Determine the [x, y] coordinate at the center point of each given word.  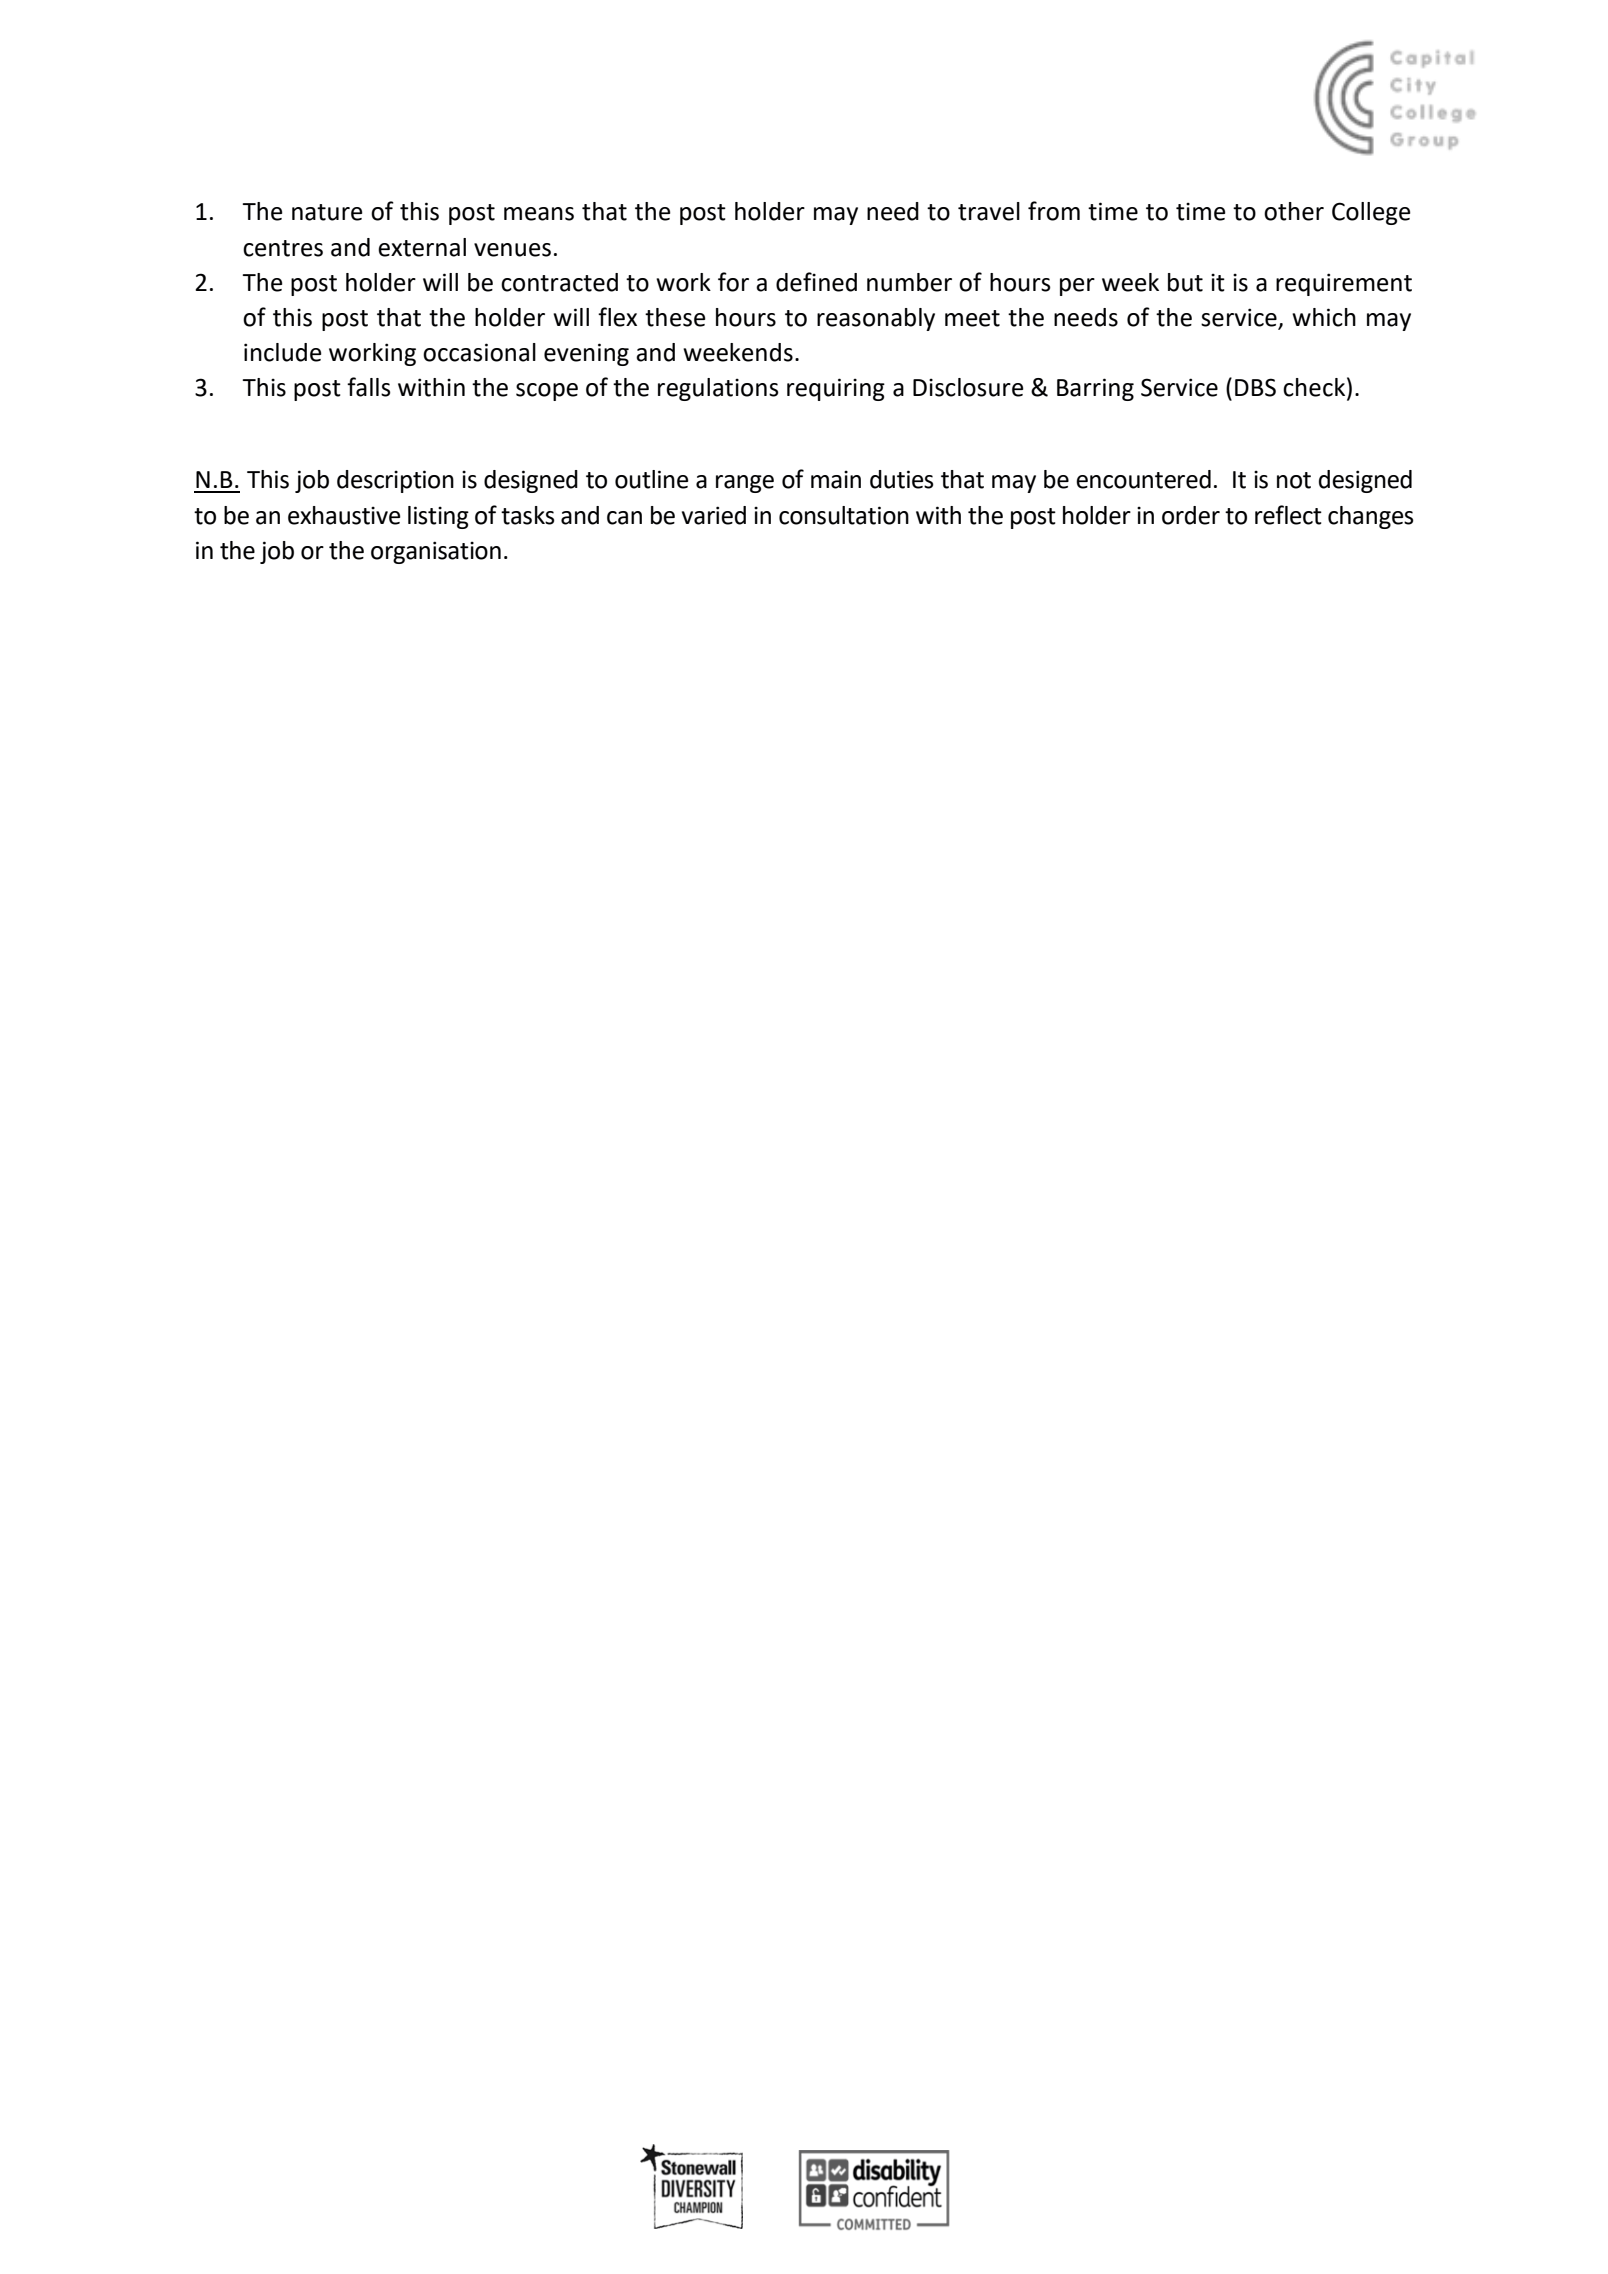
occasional [479, 352]
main [836, 479]
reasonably [876, 319]
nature [327, 212]
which [1324, 317]
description [395, 481]
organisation [436, 552]
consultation [844, 515]
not [1294, 480]
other [1294, 211]
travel [989, 211]
